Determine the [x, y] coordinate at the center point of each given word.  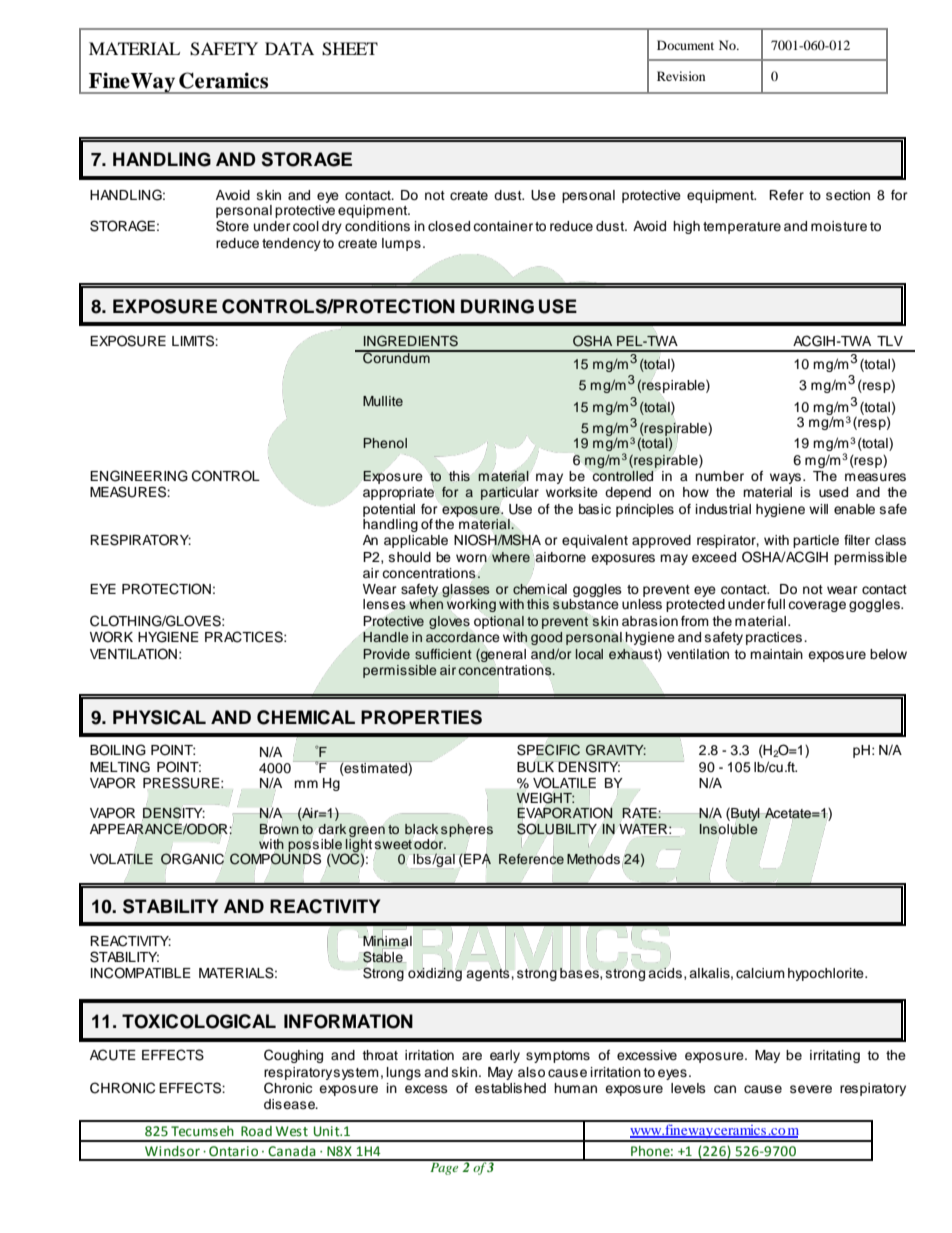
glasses [465, 592]
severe [811, 1089]
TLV [890, 341]
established [510, 1088]
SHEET [350, 49]
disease [291, 1104]
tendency [291, 244]
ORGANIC [193, 858]
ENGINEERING [139, 476]
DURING [497, 306]
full [776, 604]
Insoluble [729, 829]
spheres [467, 830]
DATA [289, 48]
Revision [681, 76]
